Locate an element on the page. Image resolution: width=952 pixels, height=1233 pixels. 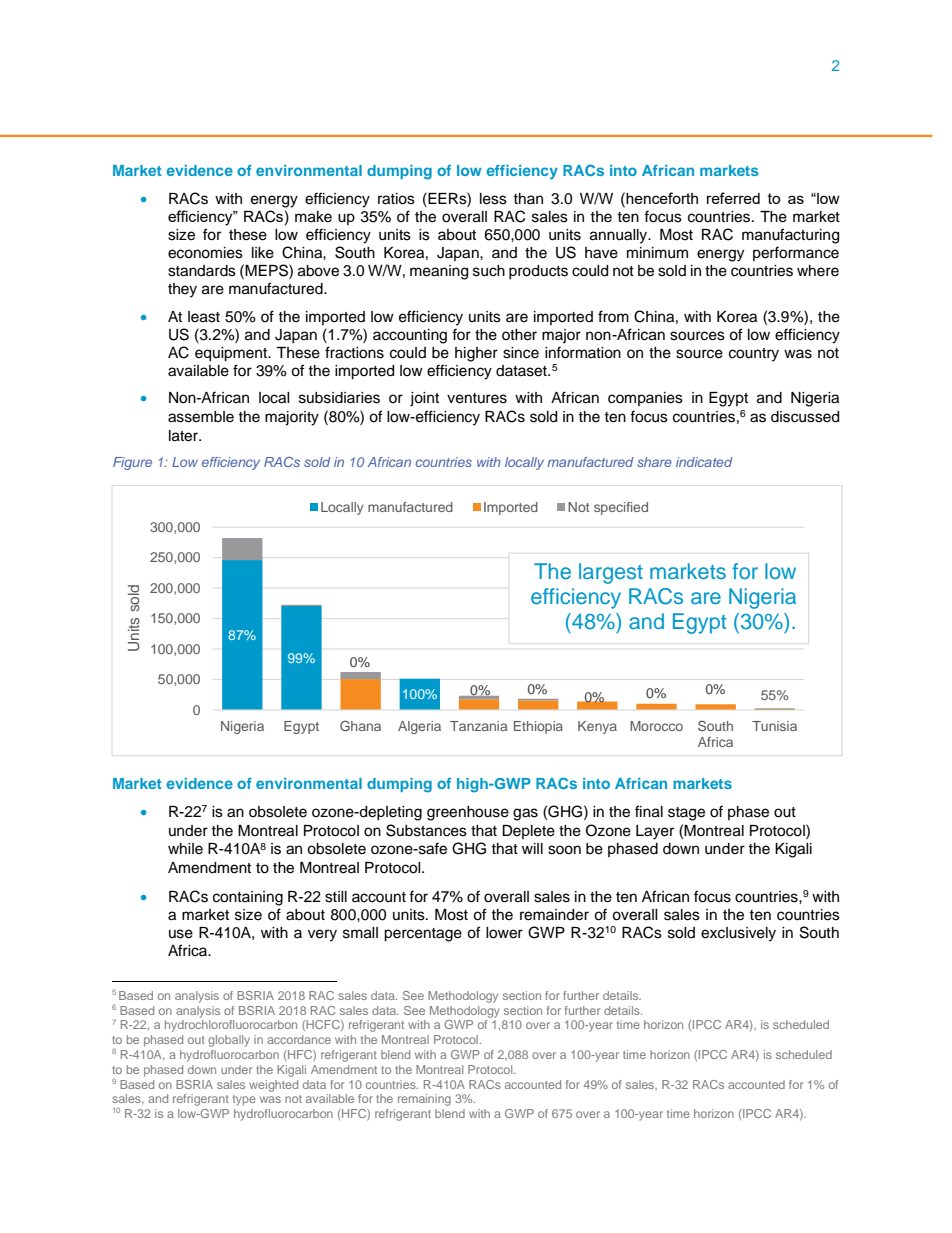
referred is located at coordinates (733, 198).
